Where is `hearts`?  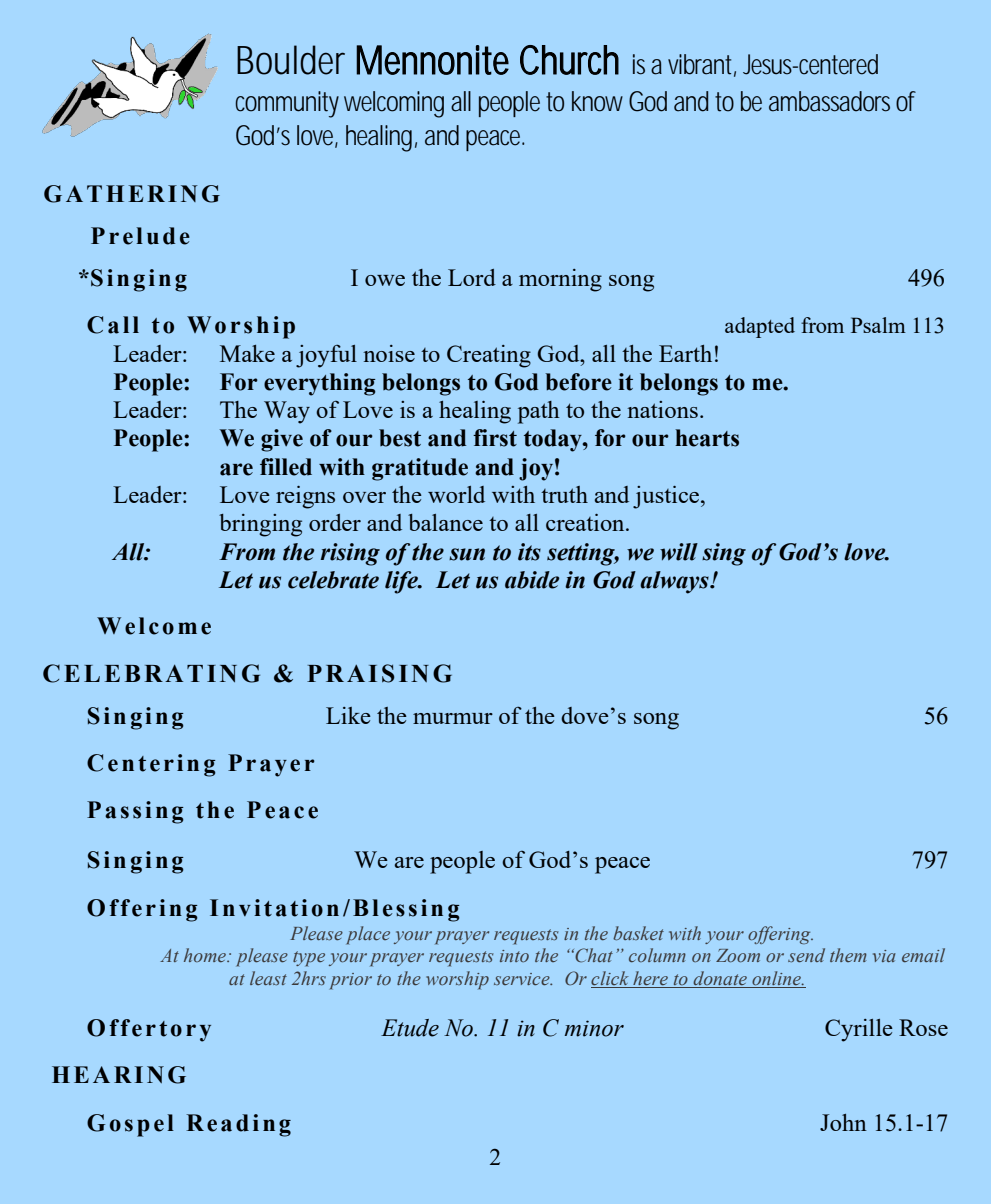 hearts is located at coordinates (707, 438).
